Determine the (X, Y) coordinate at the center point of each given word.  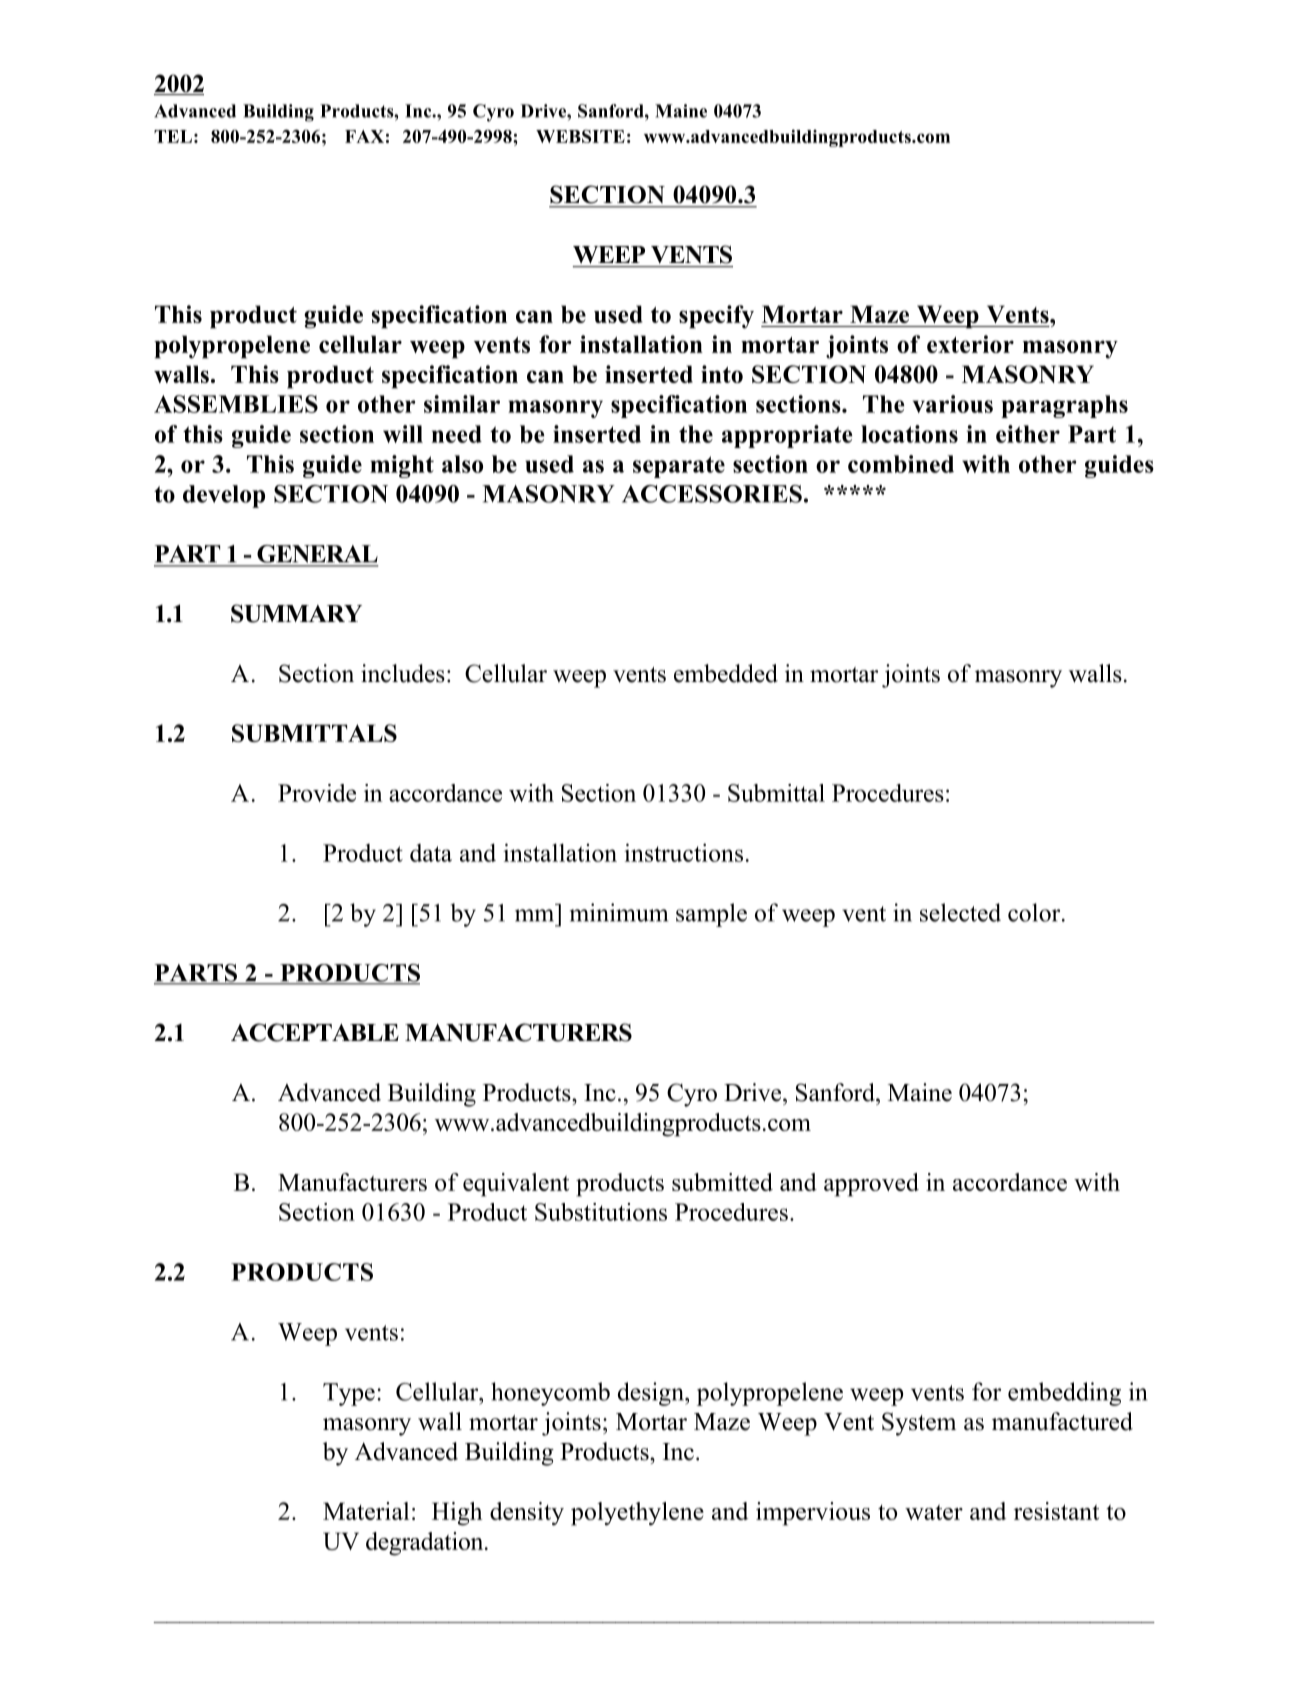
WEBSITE (580, 136)
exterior (970, 344)
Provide (317, 793)
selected (960, 912)
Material (366, 1511)
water (934, 1512)
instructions (683, 852)
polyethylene (637, 1514)
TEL (173, 136)
